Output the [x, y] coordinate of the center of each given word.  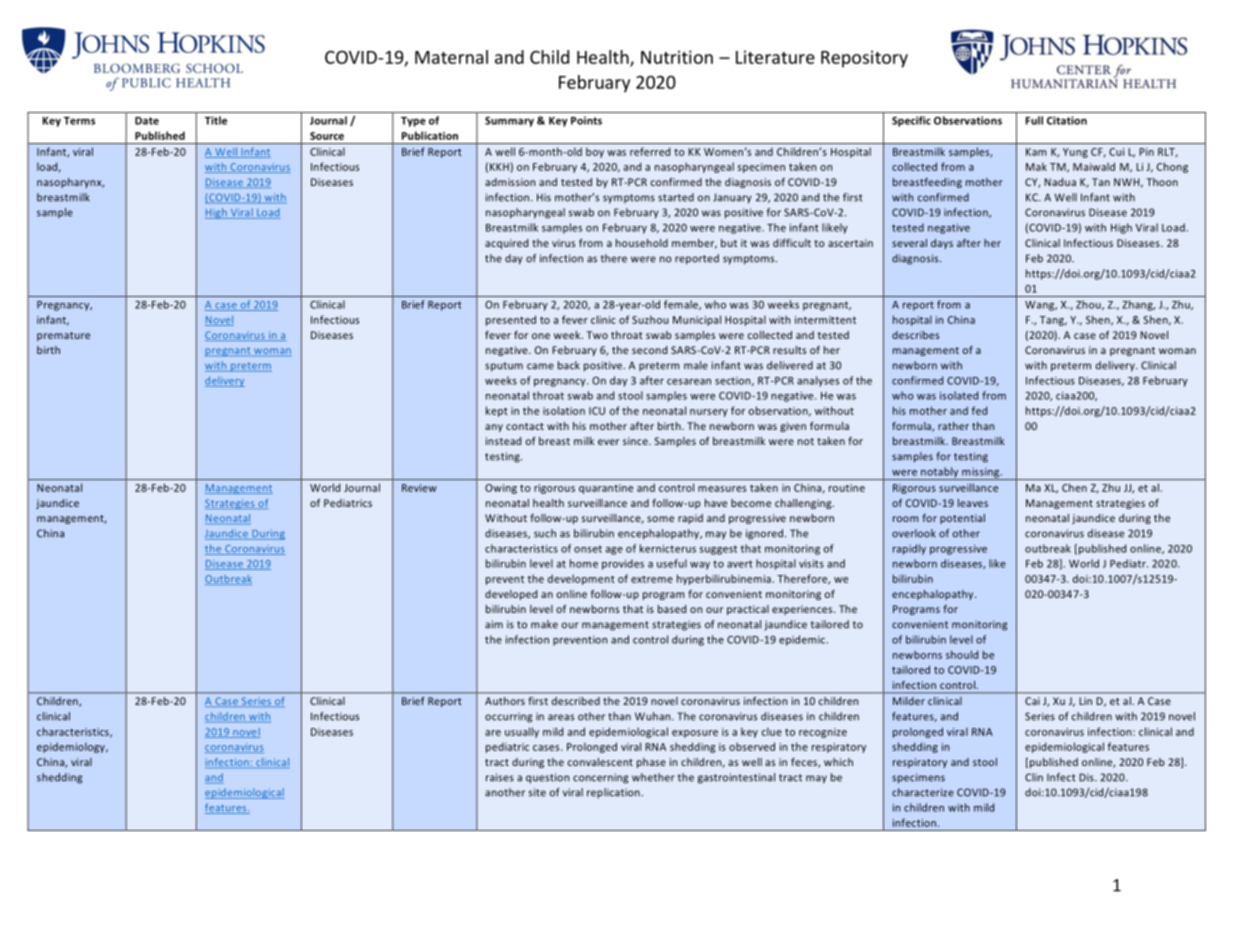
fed [979, 410]
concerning [600, 778]
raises [500, 777]
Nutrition [677, 57]
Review [419, 488]
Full [1034, 120]
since [636, 441]
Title [216, 120]
